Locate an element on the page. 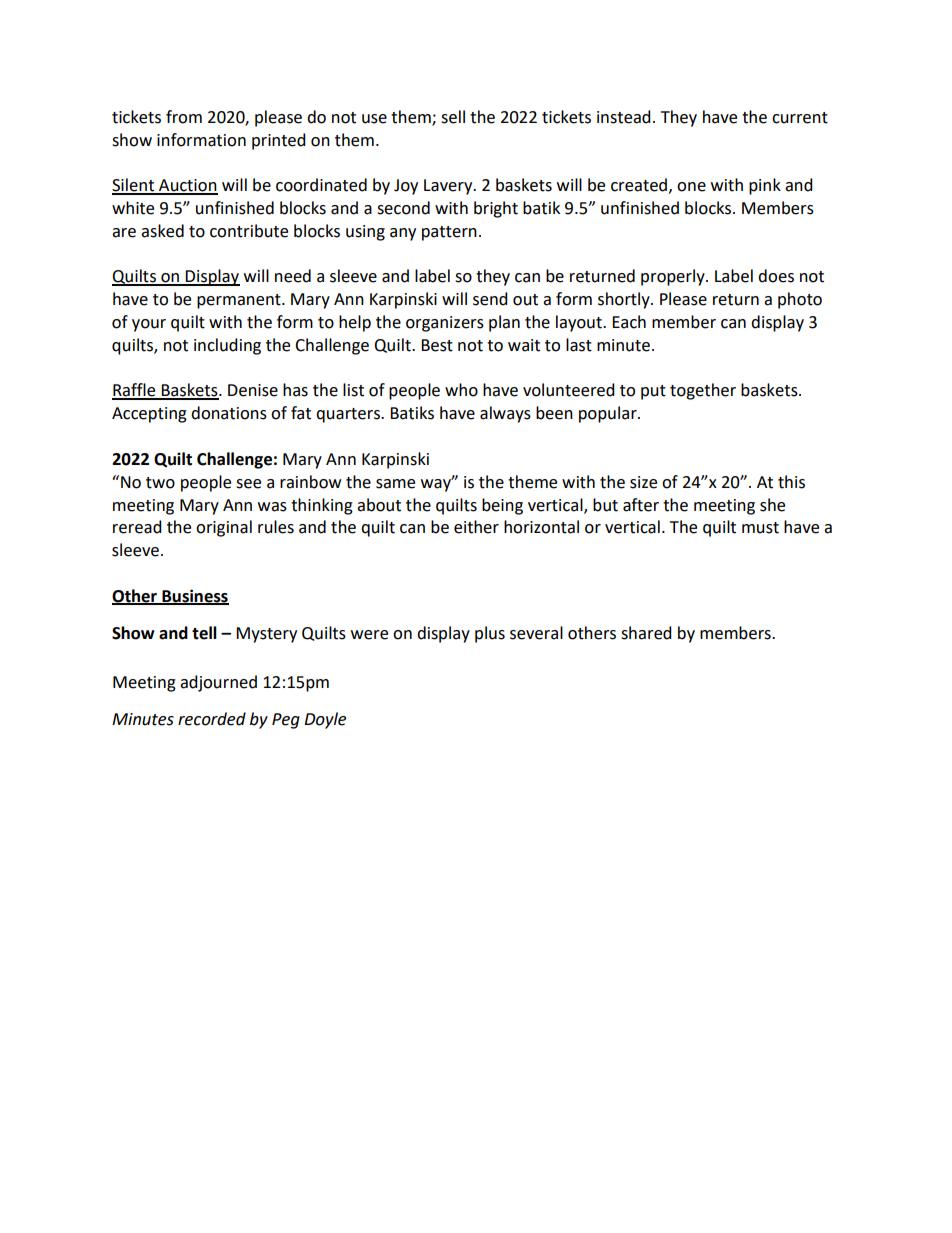 The image size is (952, 1233). pattern is located at coordinates (449, 233).
